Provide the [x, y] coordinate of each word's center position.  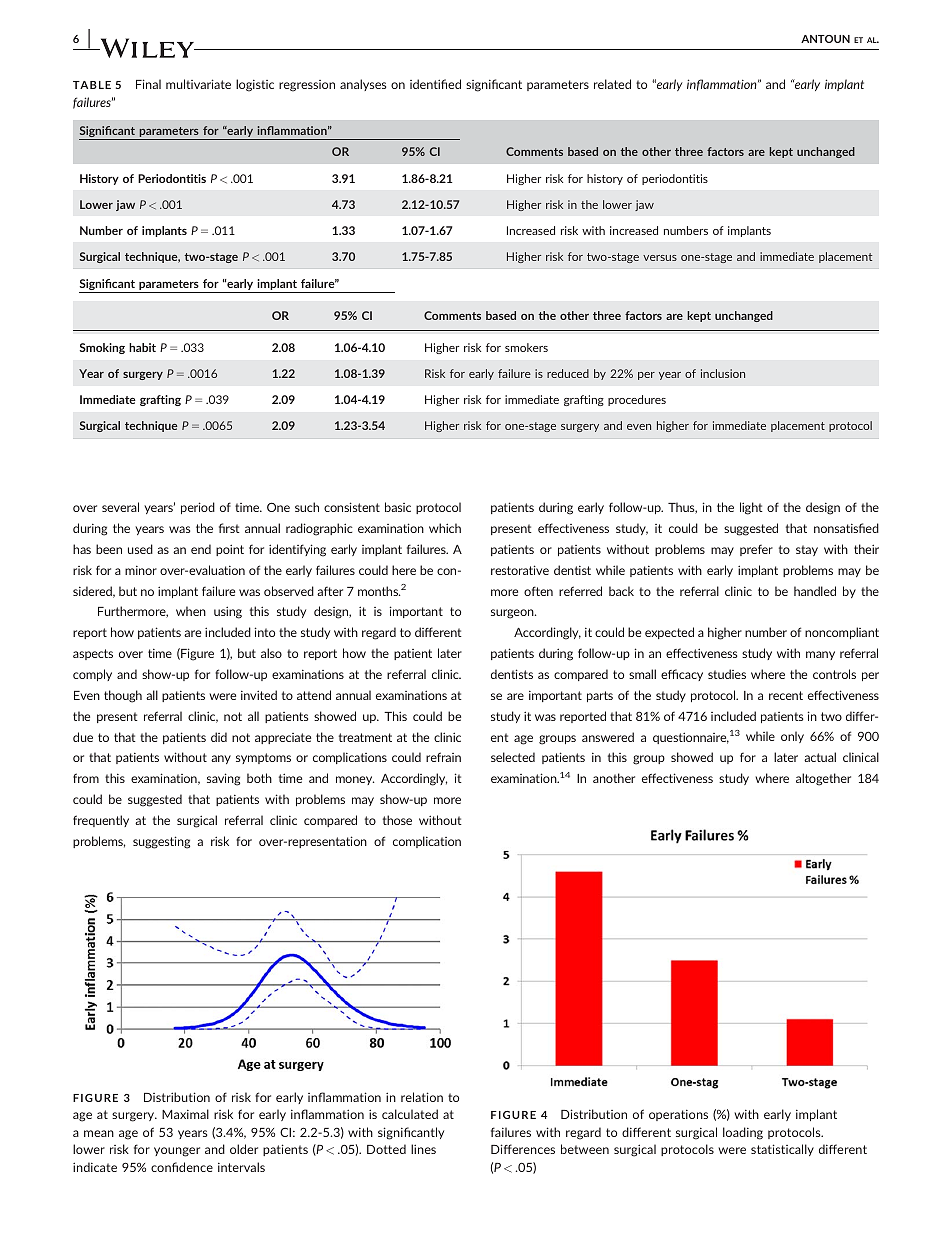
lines [423, 1149]
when [191, 611]
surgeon [513, 614]
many [820, 655]
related [612, 84]
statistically [782, 1150]
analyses [363, 85]
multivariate [198, 84]
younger [177, 1152]
